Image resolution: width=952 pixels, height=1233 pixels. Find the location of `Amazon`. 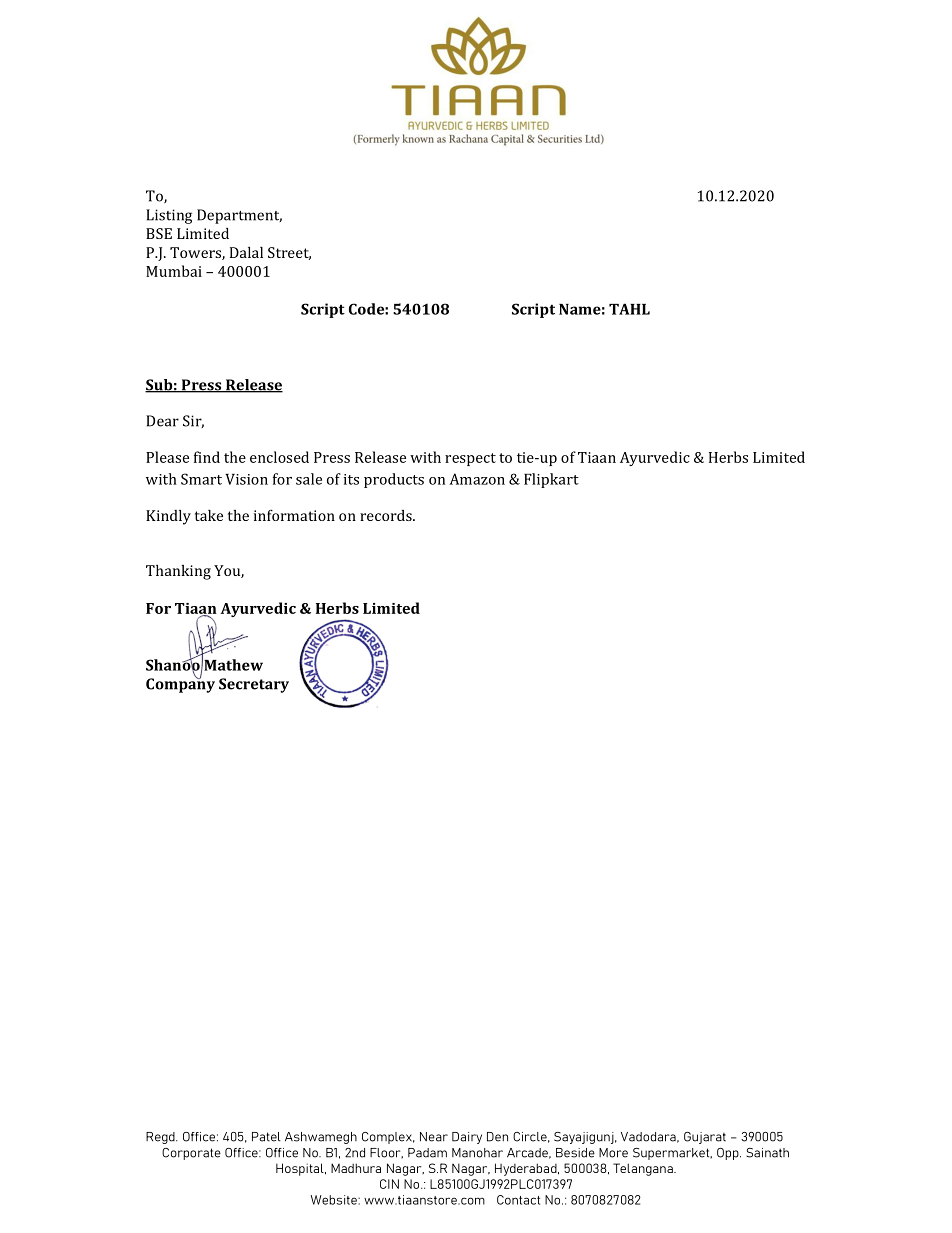

Amazon is located at coordinates (477, 479).
